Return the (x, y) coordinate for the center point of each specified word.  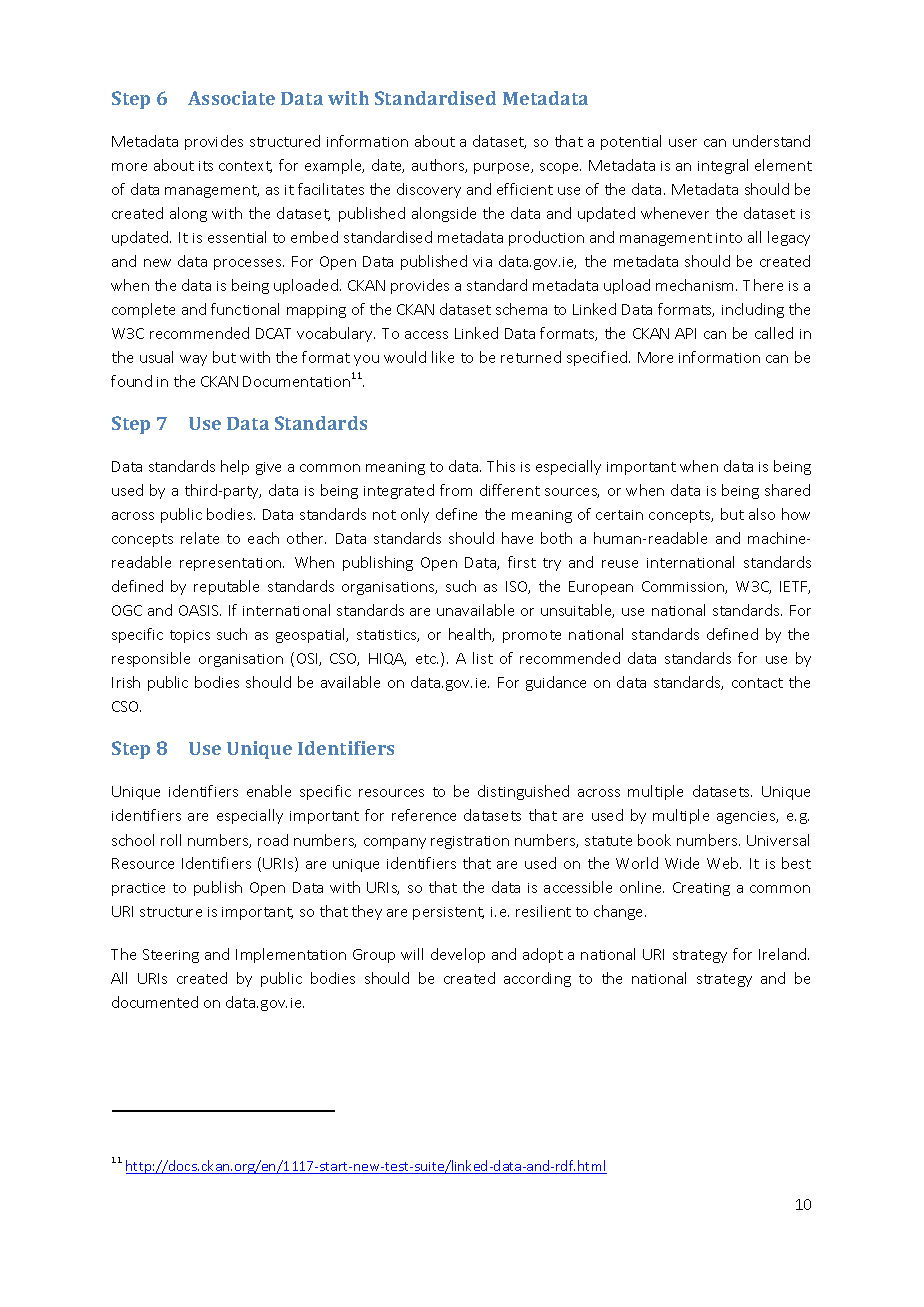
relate (200, 538)
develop (458, 955)
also (762, 514)
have (517, 538)
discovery (429, 190)
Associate (231, 98)
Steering (171, 956)
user (683, 143)
